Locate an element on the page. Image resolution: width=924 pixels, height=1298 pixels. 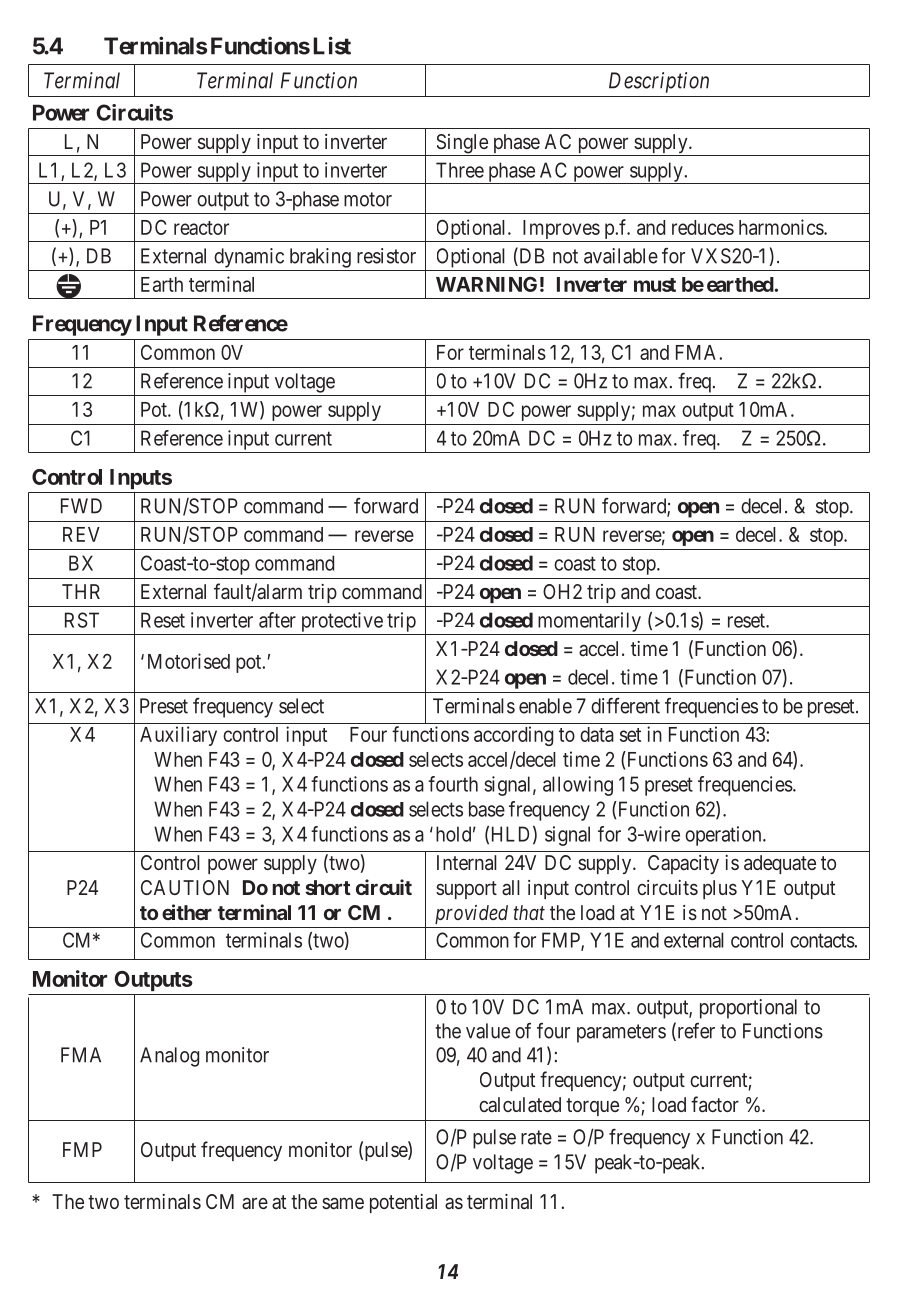
are is located at coordinates (255, 1203).
